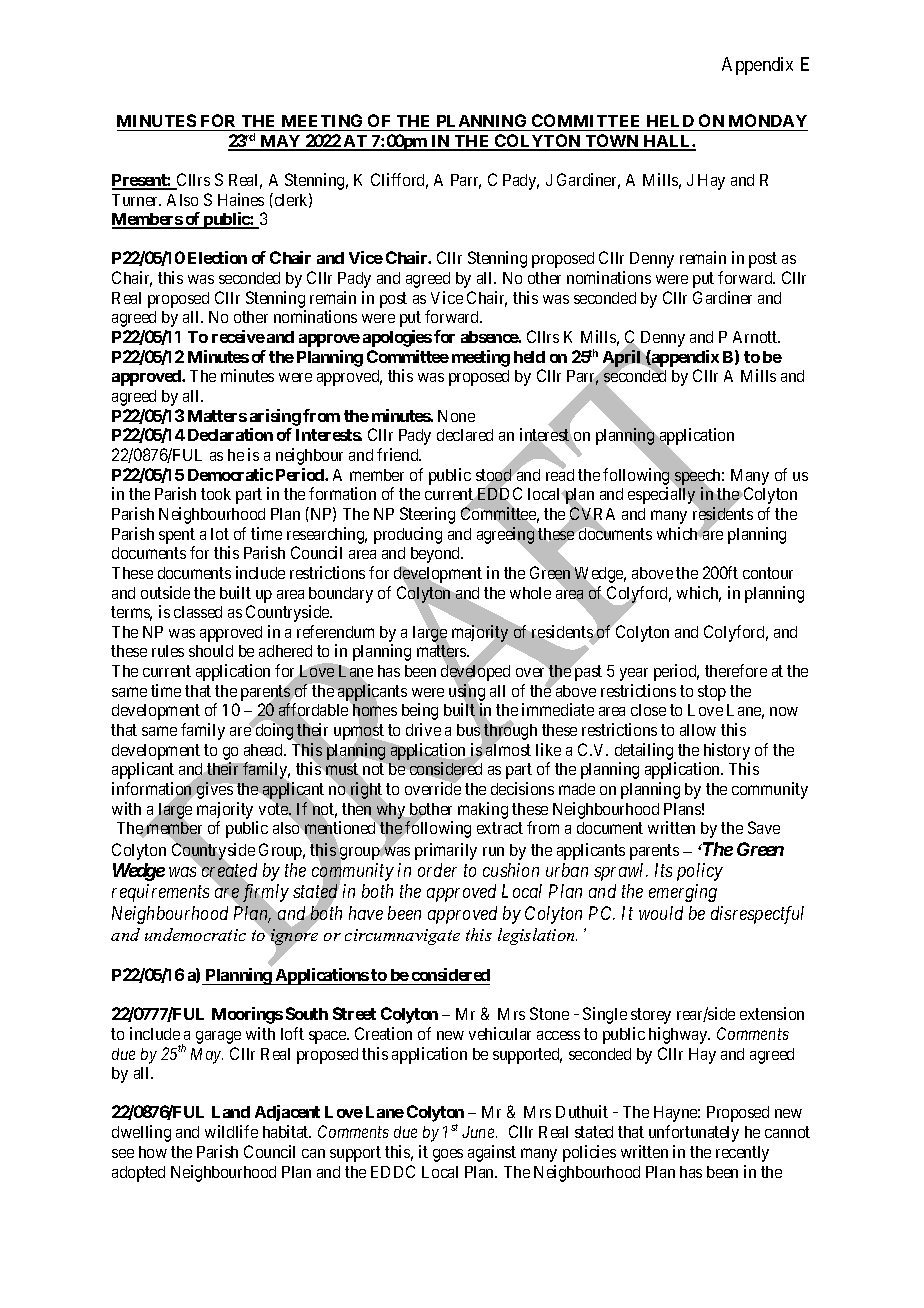 The width and height of the page is (924, 1308). What do you see at coordinates (736, 670) in the page?
I see `therefore` at bounding box center [736, 670].
